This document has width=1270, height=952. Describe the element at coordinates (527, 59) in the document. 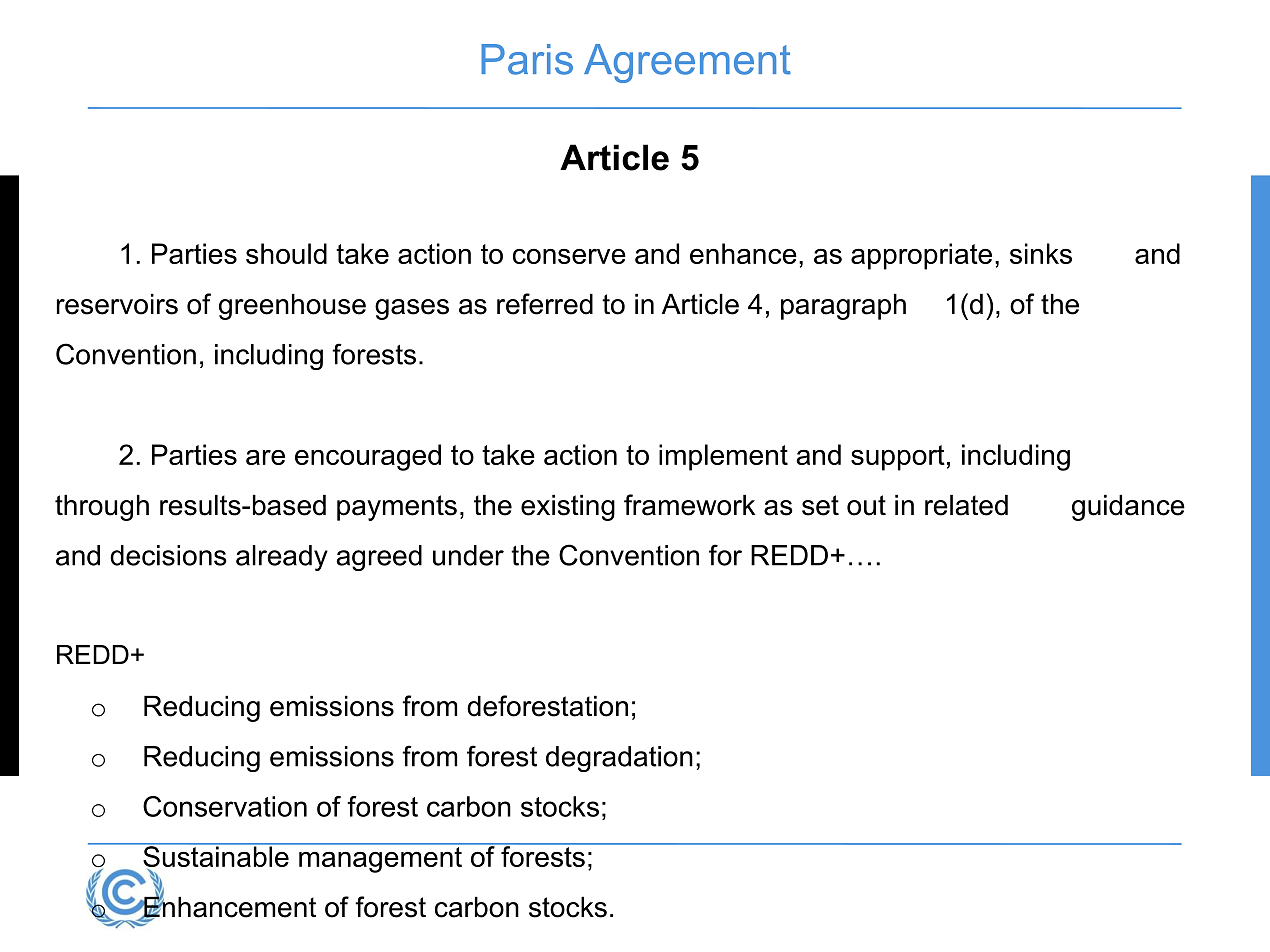

I see `Paris` at that location.
